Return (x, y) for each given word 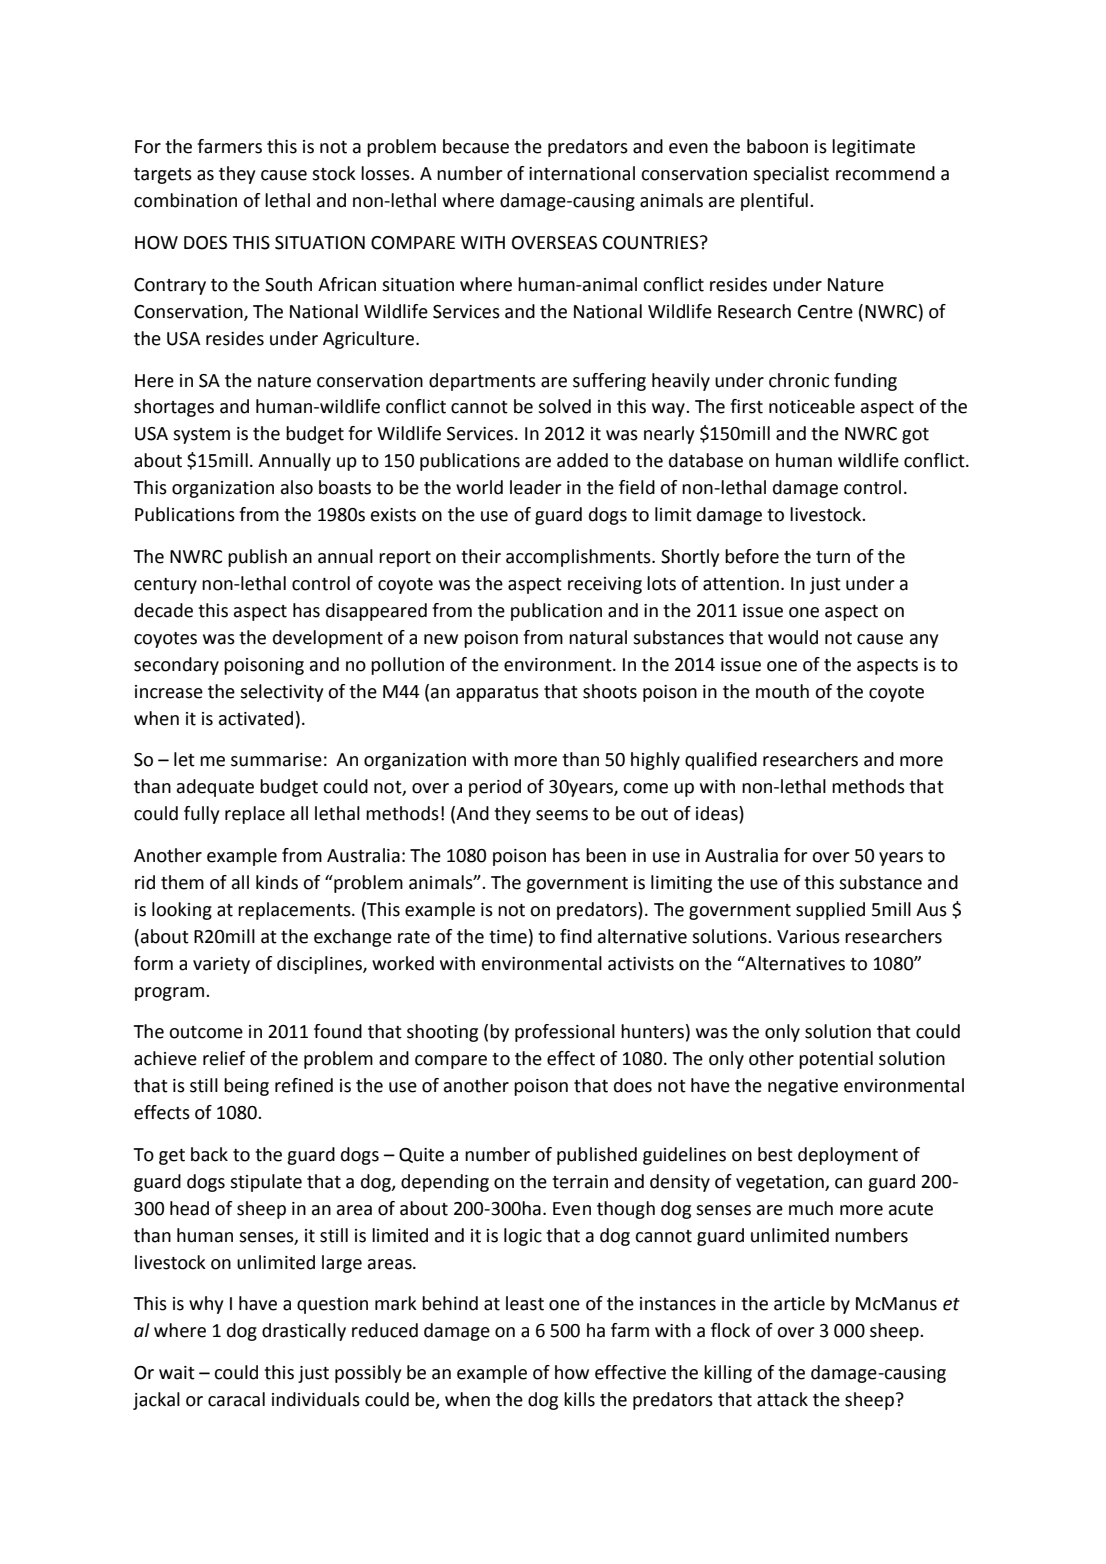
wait (177, 1373)
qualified (721, 761)
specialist (791, 175)
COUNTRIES (652, 243)
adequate (215, 788)
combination (185, 200)
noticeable (812, 406)
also (297, 487)
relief (224, 1058)
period (495, 788)
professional (565, 1033)
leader (536, 487)
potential (836, 1060)
